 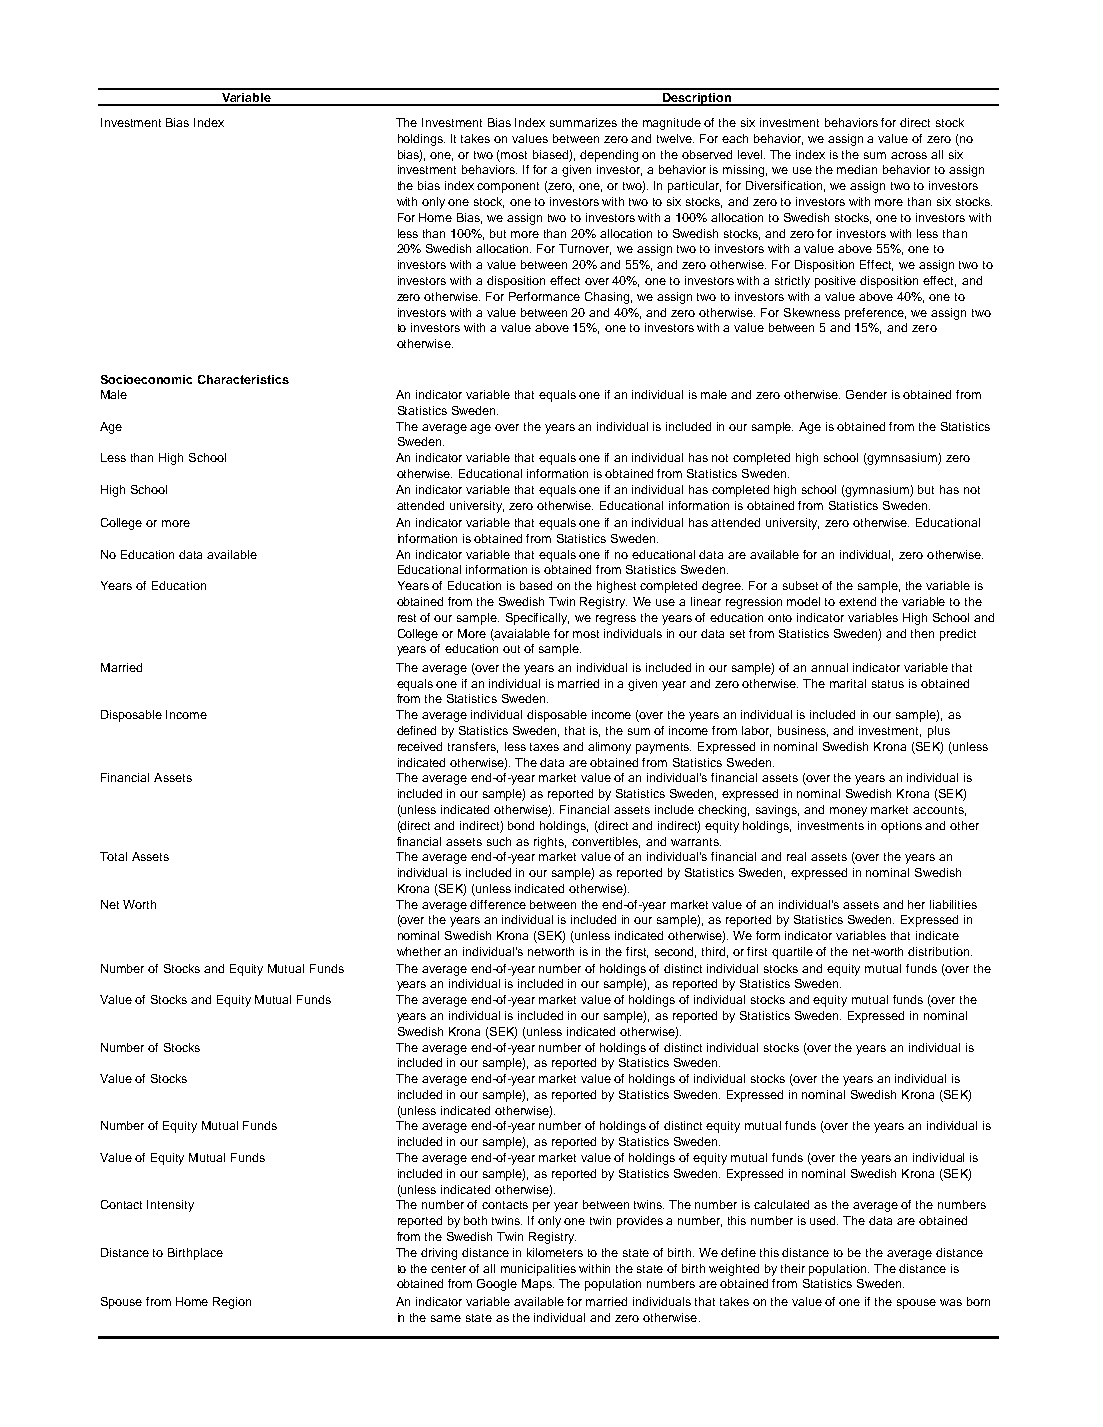 What do you see at coordinates (538, 1285) in the screenshot?
I see `Maps` at bounding box center [538, 1285].
